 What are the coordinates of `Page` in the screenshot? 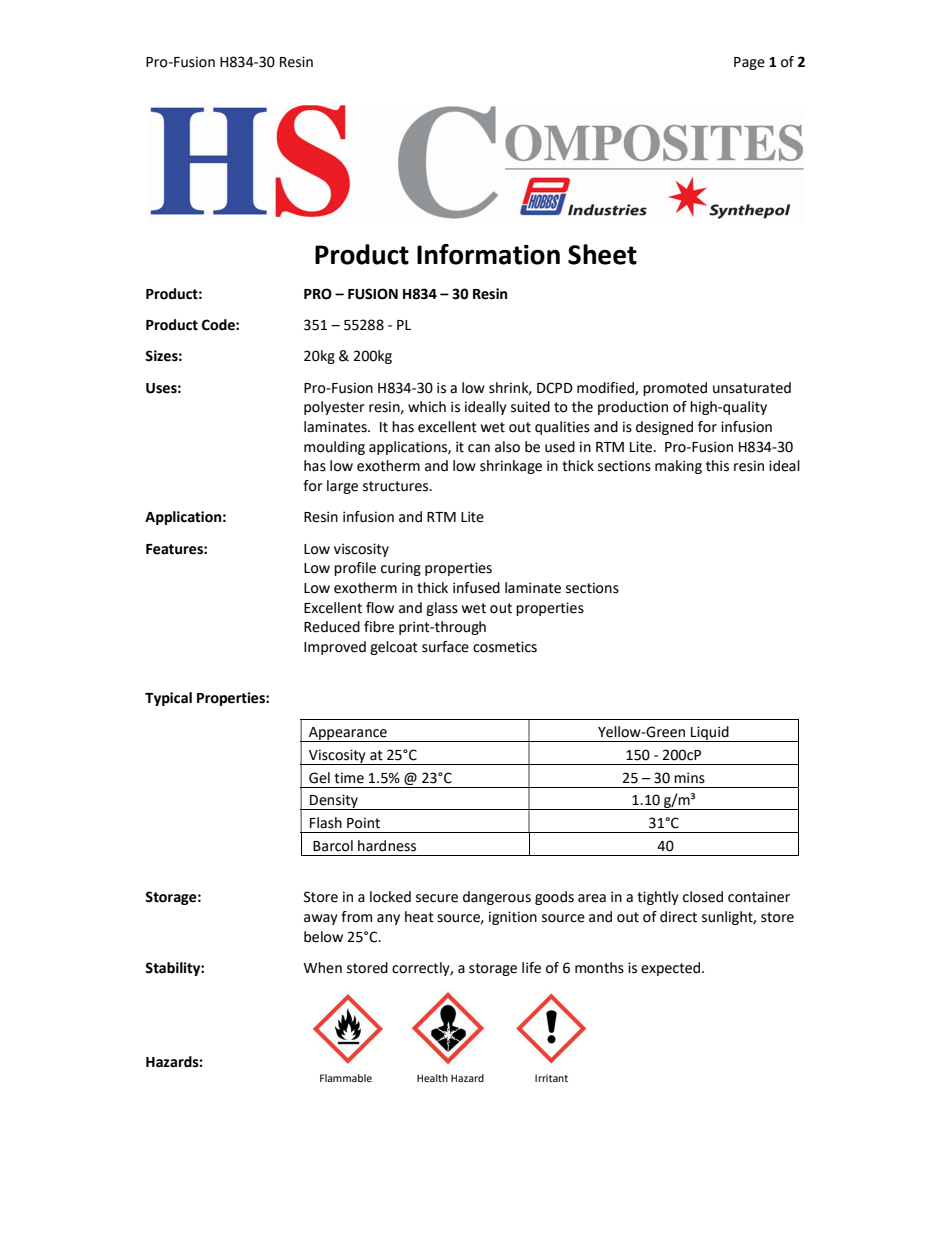 It's located at (749, 63).
